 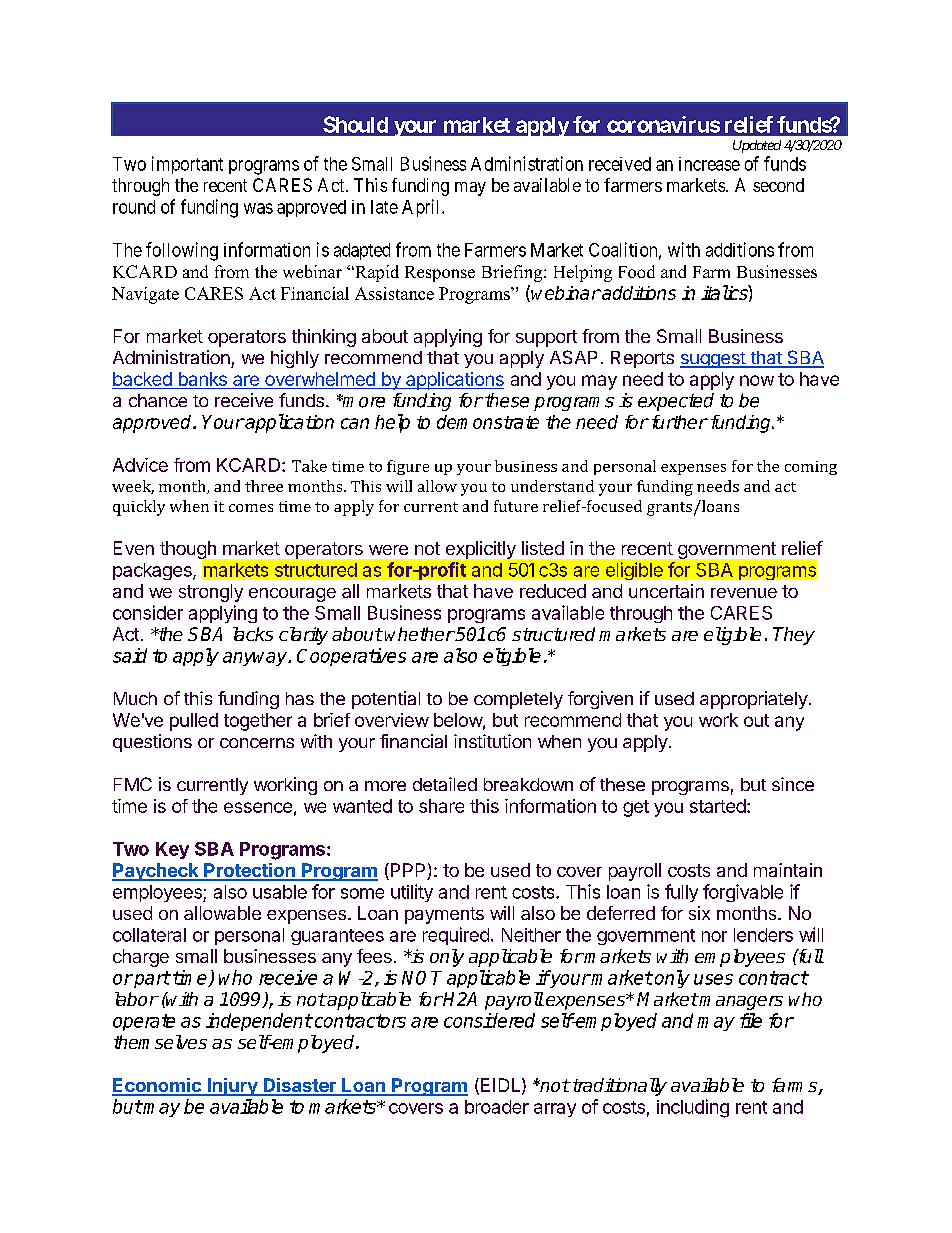 What do you see at coordinates (678, 422) in the screenshot?
I see `further` at bounding box center [678, 422].
